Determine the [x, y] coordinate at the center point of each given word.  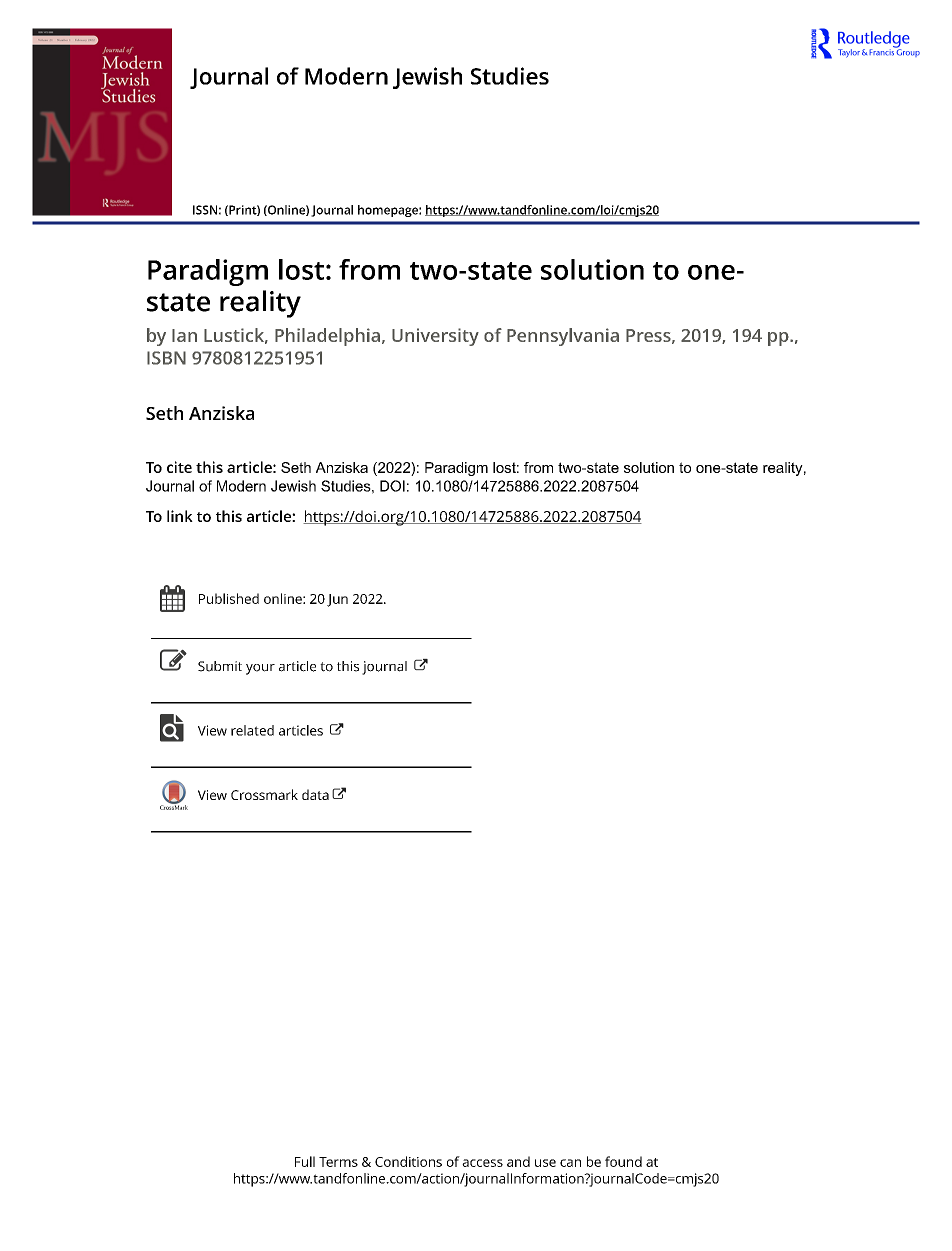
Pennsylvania [563, 337]
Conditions [408, 1161]
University [435, 337]
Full [305, 1161]
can [570, 1163]
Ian [184, 335]
